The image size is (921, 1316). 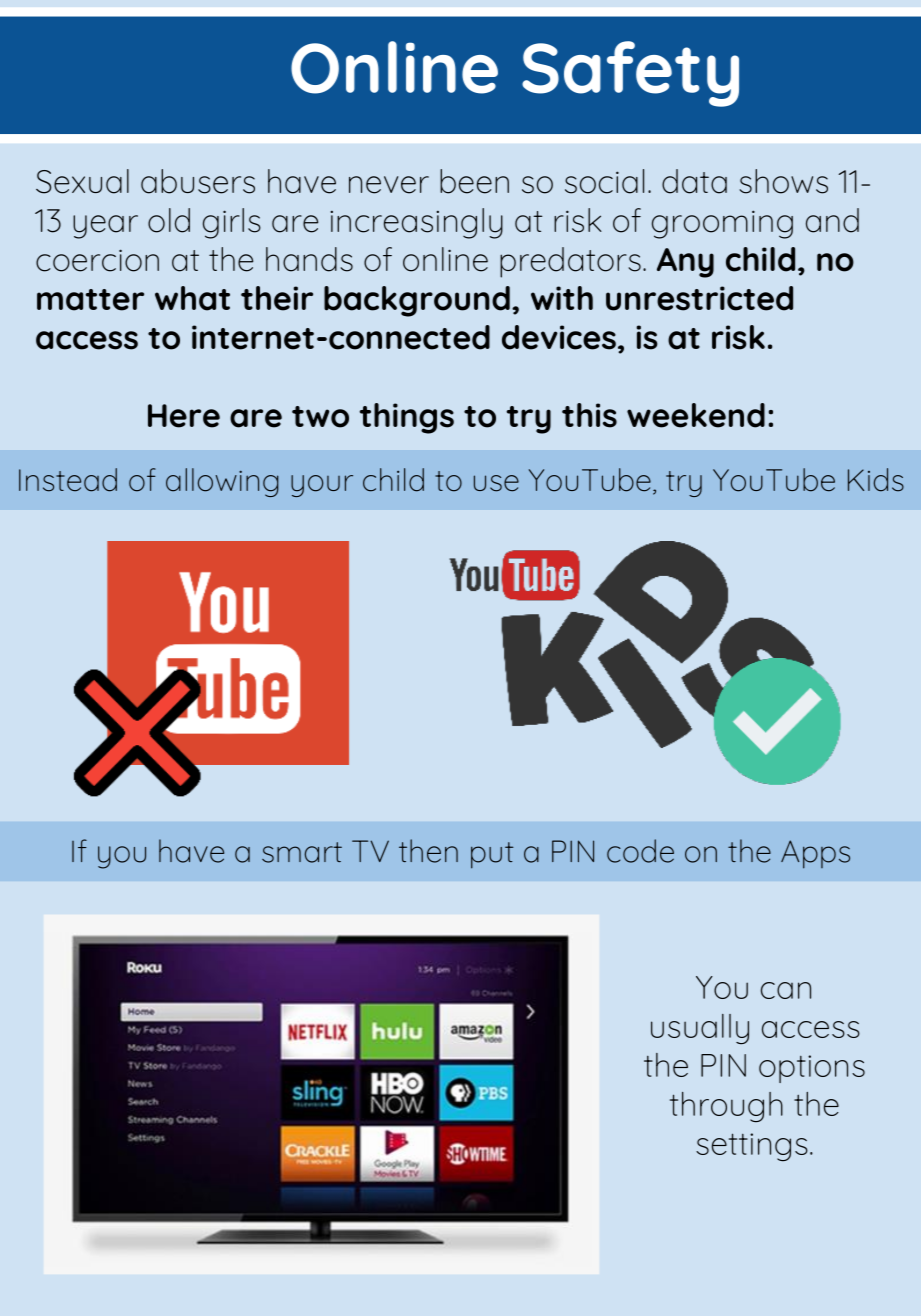 What do you see at coordinates (492, 855) in the page?
I see `put` at bounding box center [492, 855].
